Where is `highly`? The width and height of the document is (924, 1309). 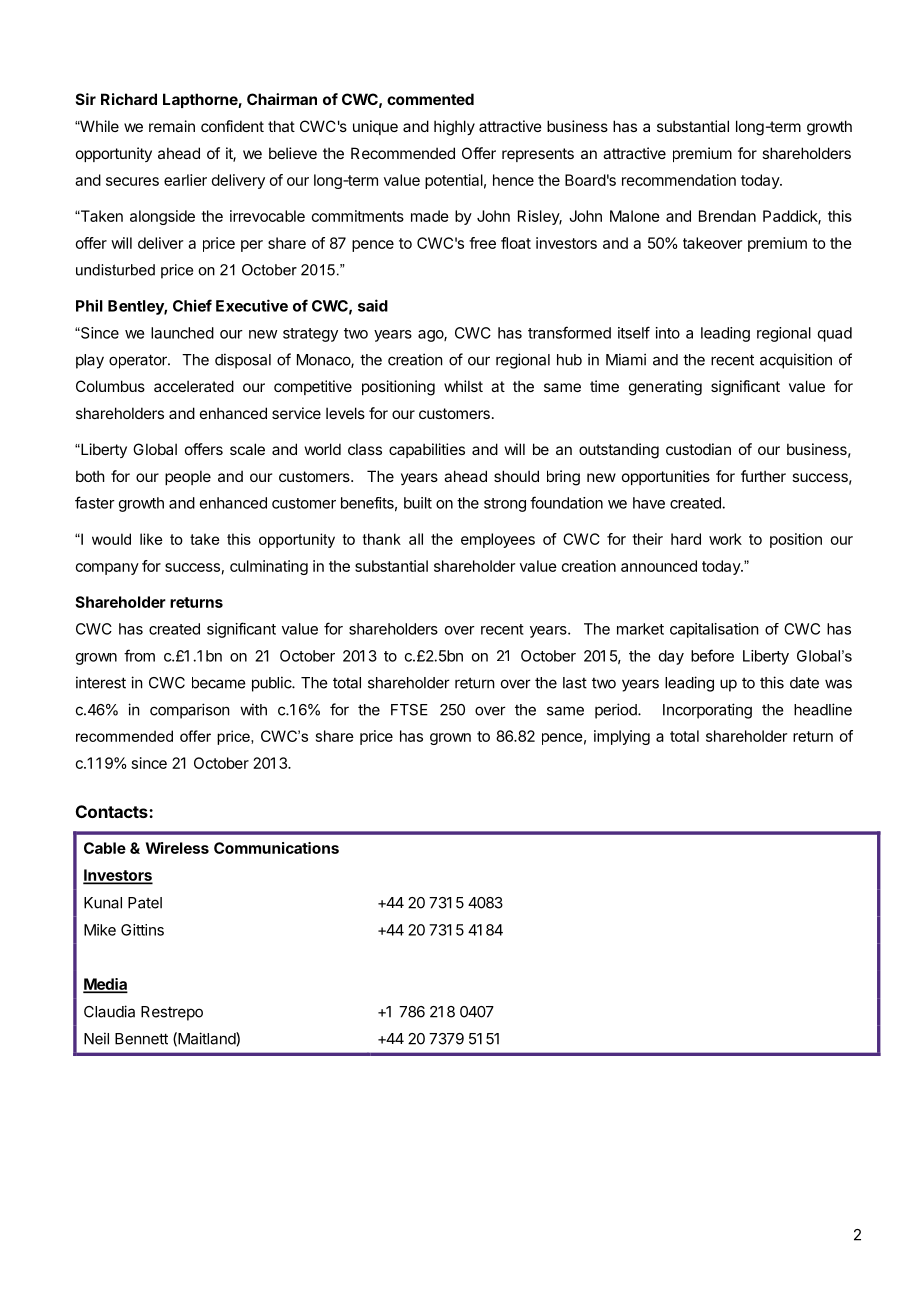
highly is located at coordinates (454, 128).
